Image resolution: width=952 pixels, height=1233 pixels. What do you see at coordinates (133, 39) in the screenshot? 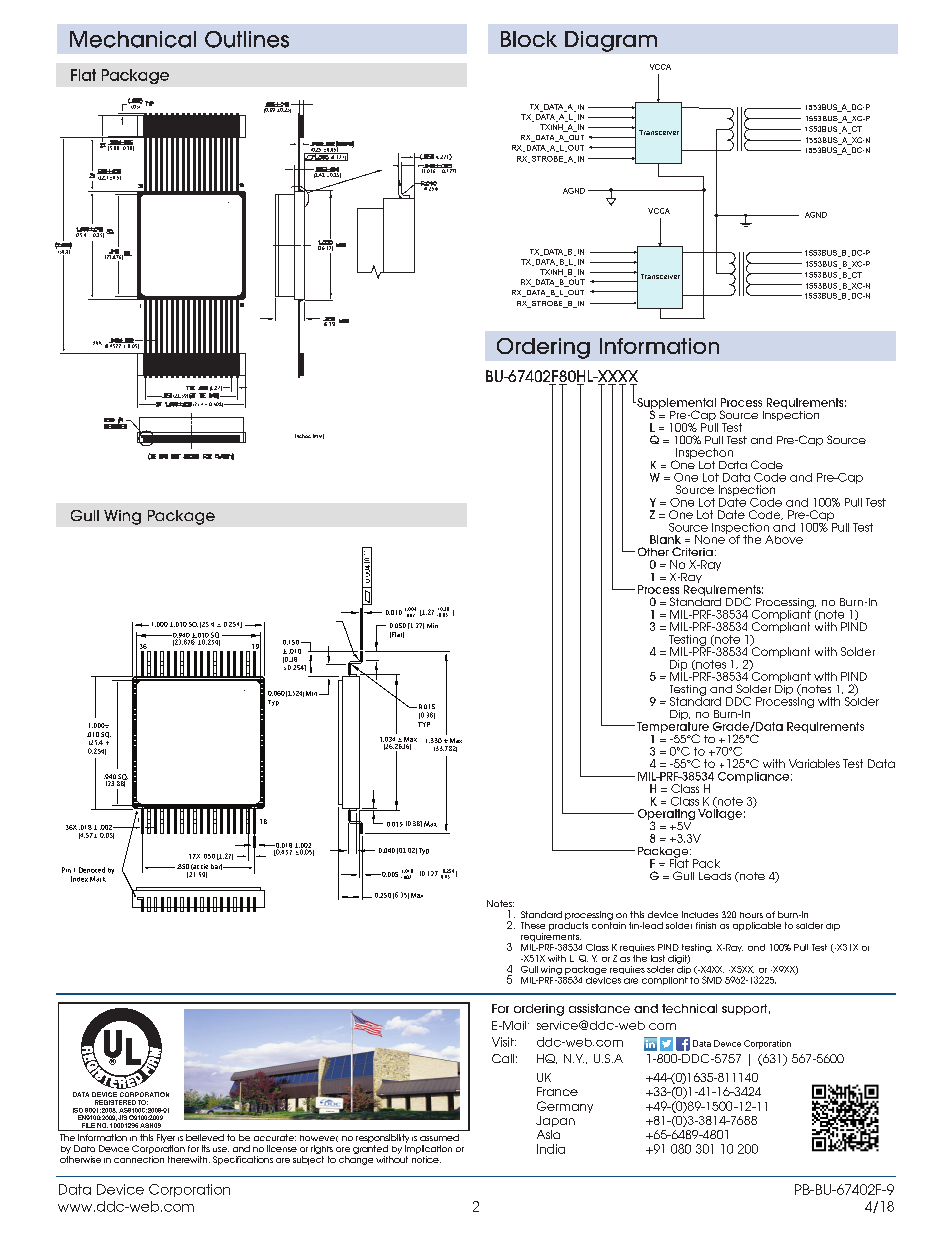
I see `Mechanical` at bounding box center [133, 39].
